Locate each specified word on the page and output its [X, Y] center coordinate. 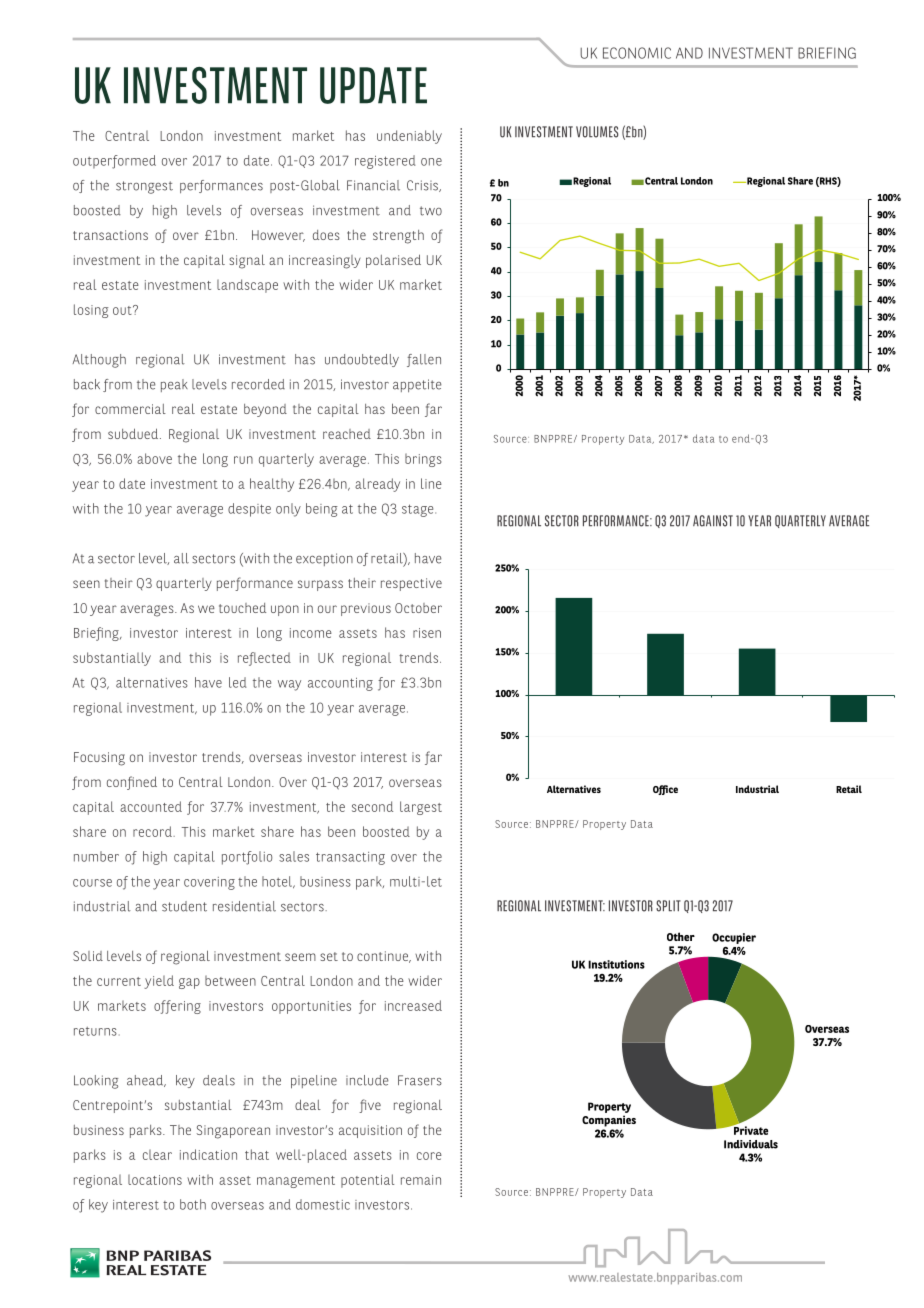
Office [665, 790]
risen [427, 633]
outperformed [114, 162]
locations [155, 1180]
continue [383, 957]
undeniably [409, 137]
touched [242, 608]
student [184, 906]
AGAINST [713, 521]
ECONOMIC [637, 53]
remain [421, 1180]
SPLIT [668, 906]
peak [174, 385]
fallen [424, 360]
